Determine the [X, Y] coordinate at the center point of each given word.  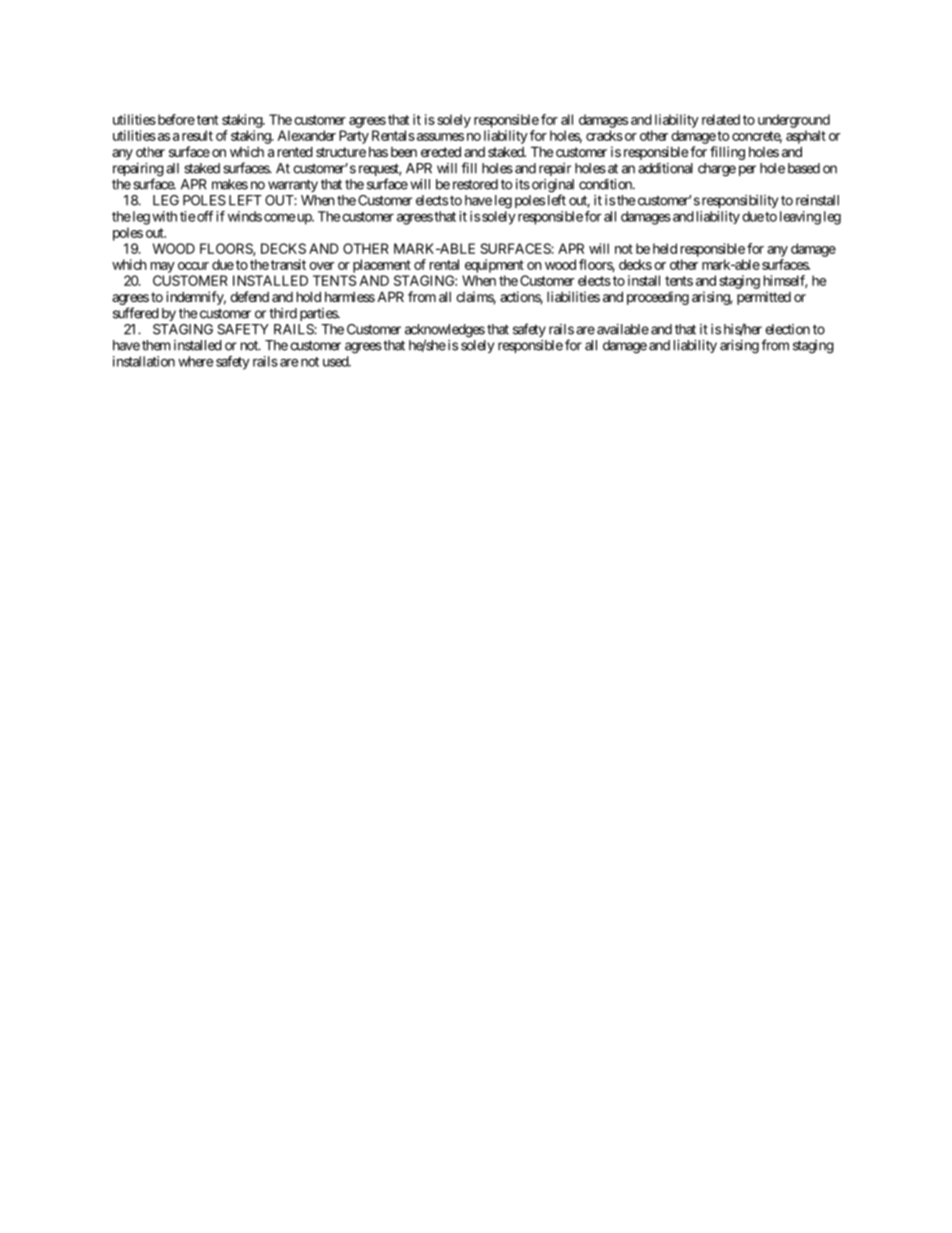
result [197, 135]
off [204, 216]
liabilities [573, 296]
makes [230, 184]
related [721, 119]
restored [475, 184]
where [196, 361]
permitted [764, 298]
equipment [494, 266]
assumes [439, 137]
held [665, 248]
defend [249, 296]
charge [717, 170]
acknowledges [445, 332]
